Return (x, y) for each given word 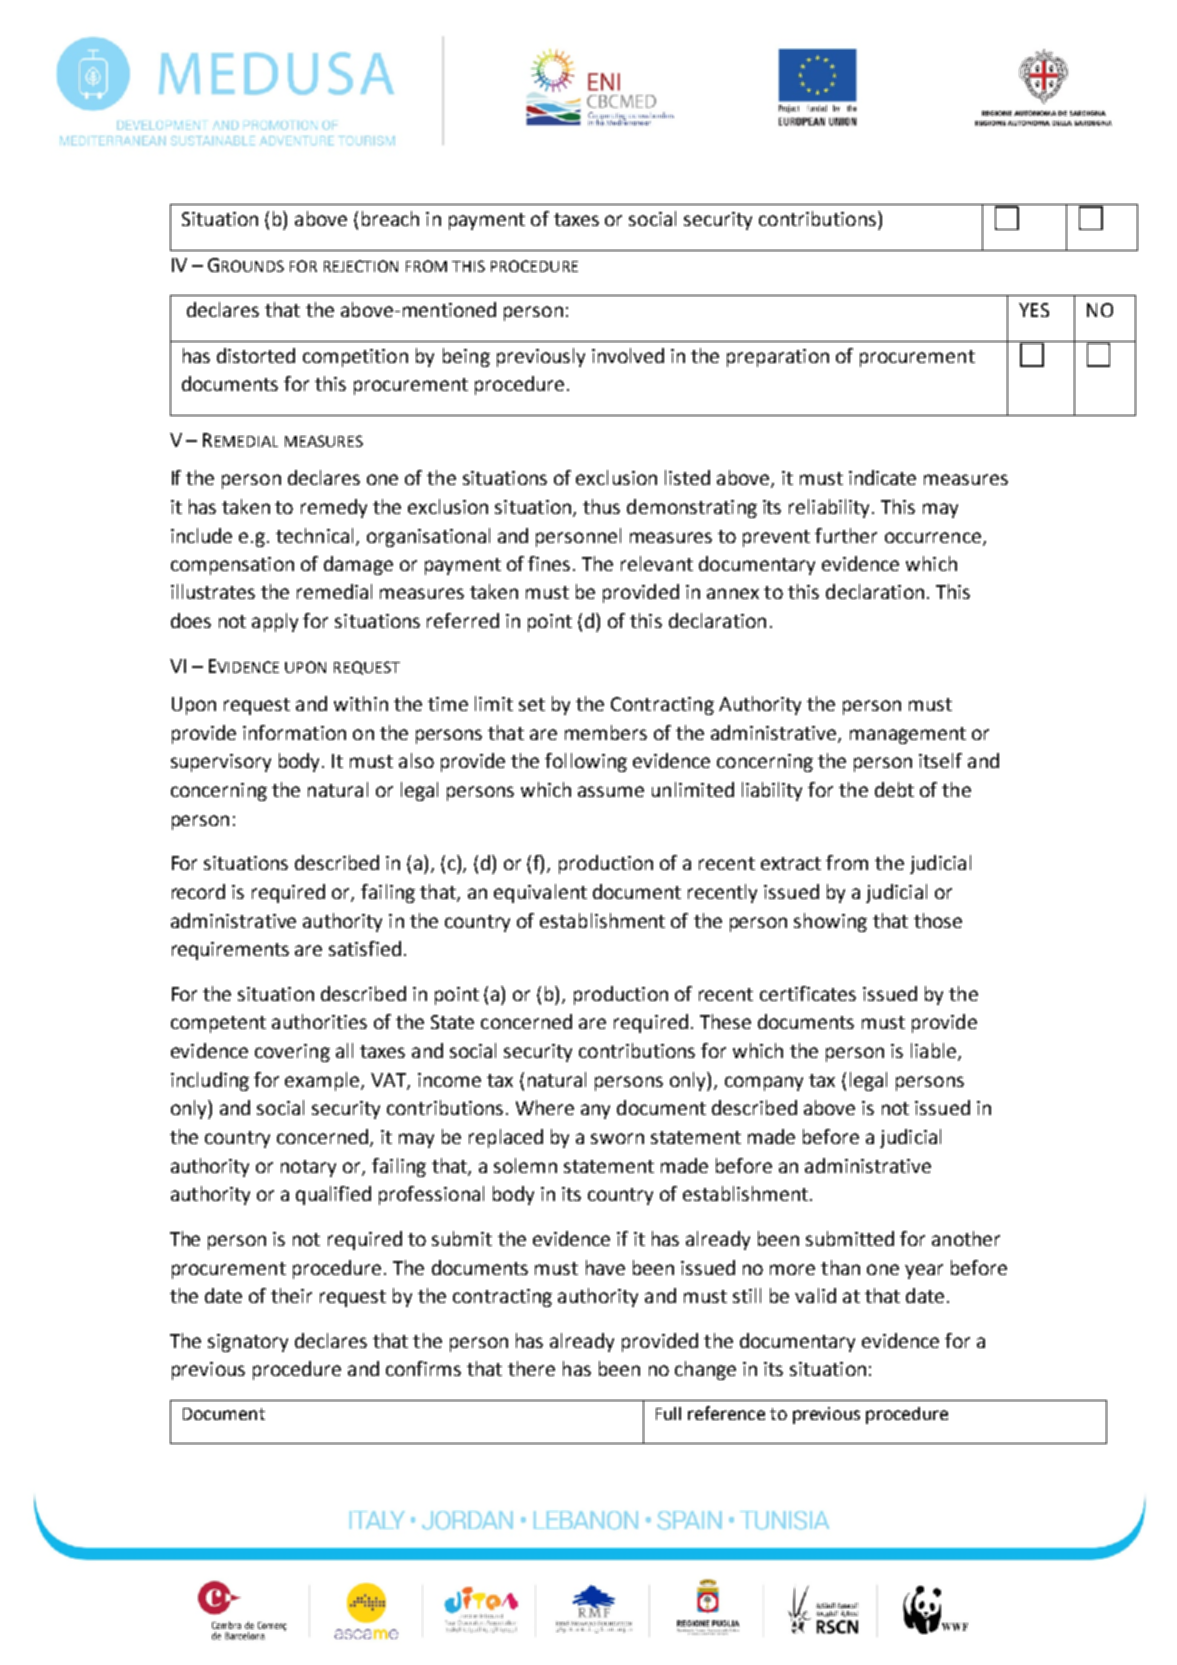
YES (1034, 310)
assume (611, 791)
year (924, 1271)
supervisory (221, 763)
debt (894, 789)
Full (668, 1413)
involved (628, 355)
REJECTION (361, 266)
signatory (248, 1343)
